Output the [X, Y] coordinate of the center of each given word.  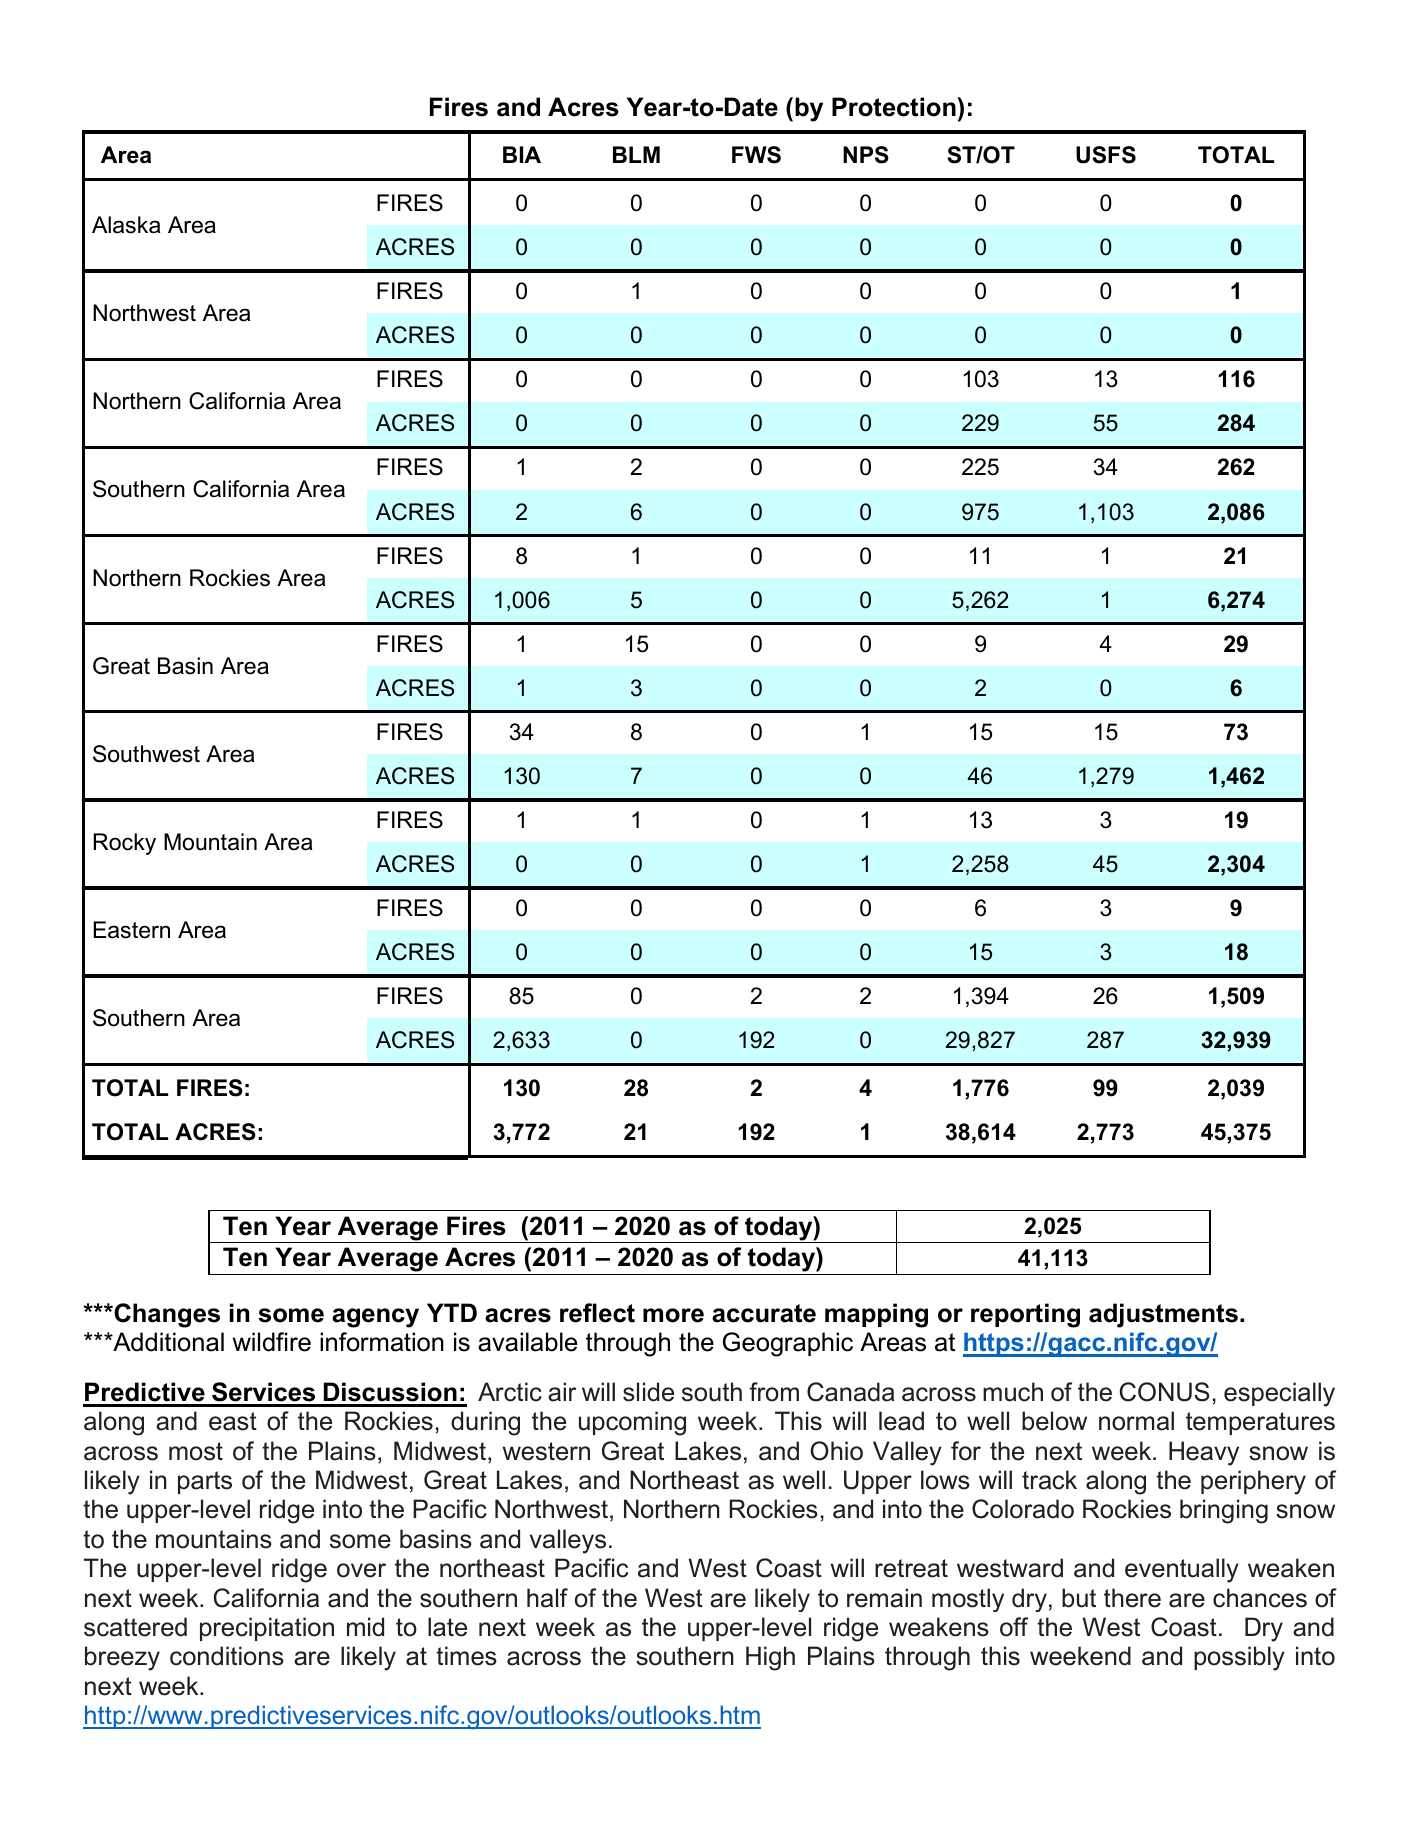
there [1132, 1598]
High [770, 1658]
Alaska [126, 225]
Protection [894, 107]
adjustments [1163, 1315]
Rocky [125, 844]
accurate [764, 1313]
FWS [756, 155]
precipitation [267, 1629]
